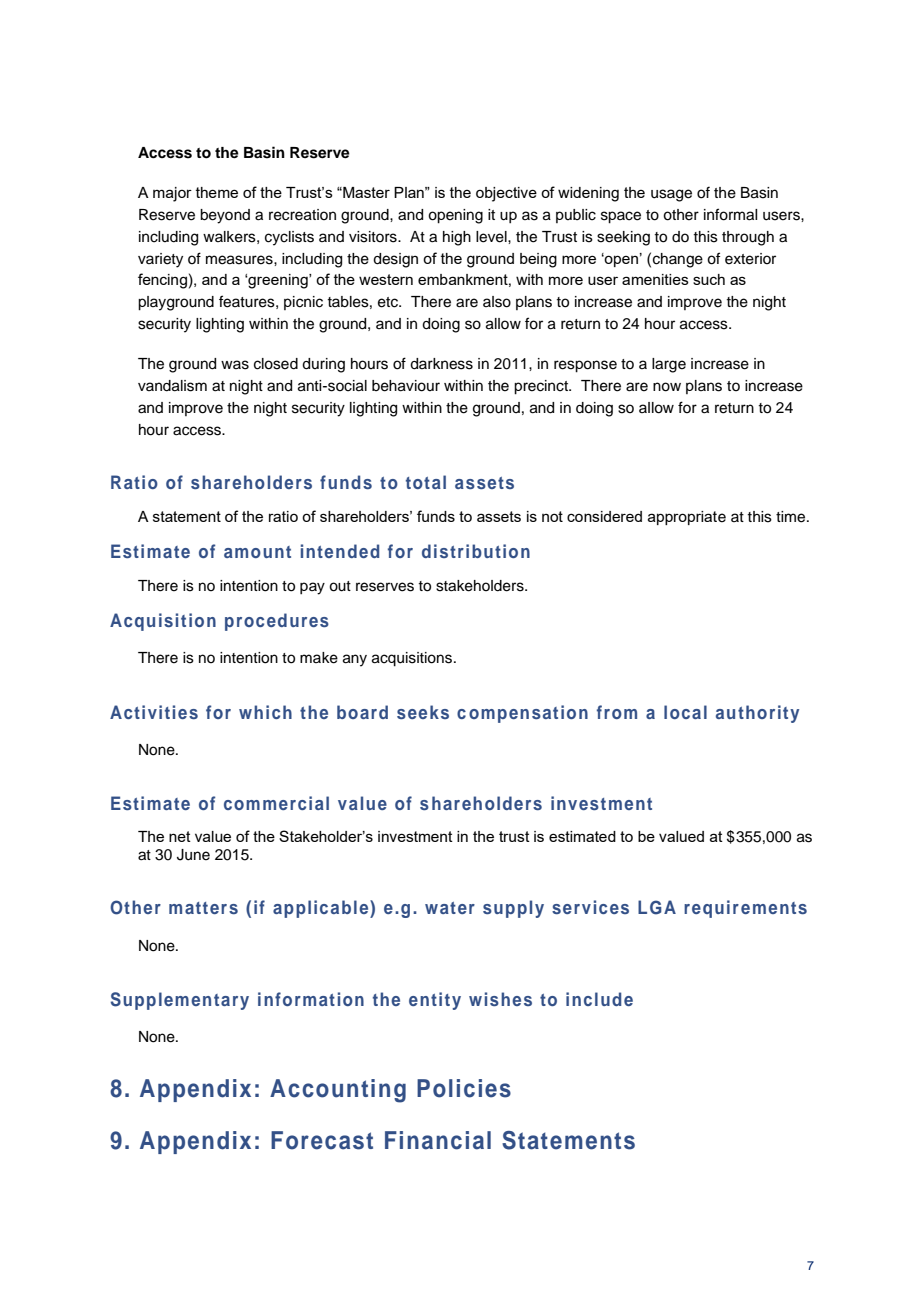  What do you see at coordinates (265, 712) in the screenshot?
I see `which` at bounding box center [265, 712].
